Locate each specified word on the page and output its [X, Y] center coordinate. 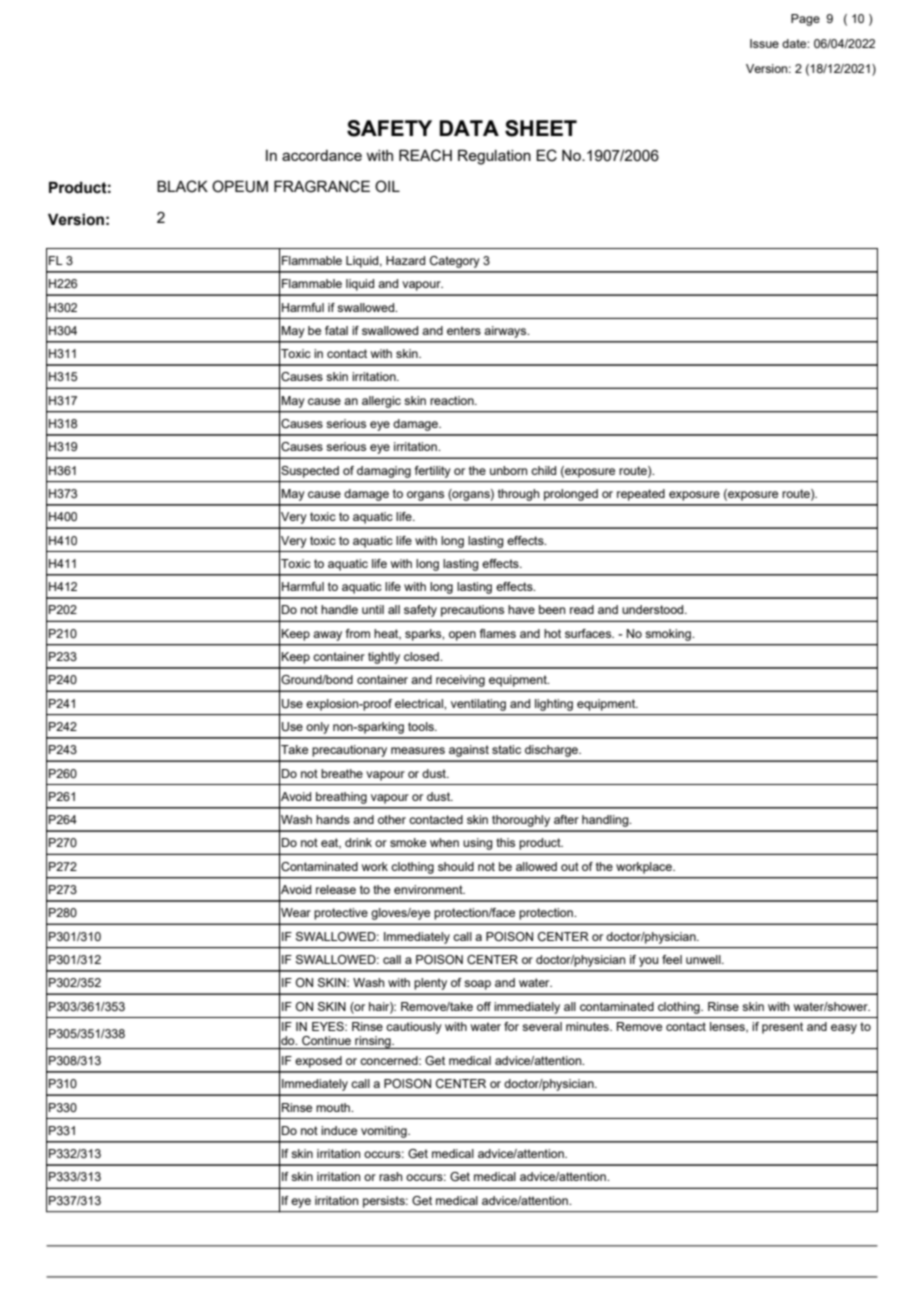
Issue [764, 43]
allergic [381, 402]
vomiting [385, 1132]
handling [606, 821]
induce [339, 1130]
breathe [342, 773]
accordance [322, 155]
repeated [641, 495]
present [782, 1028]
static [506, 749]
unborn [508, 470]
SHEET [541, 128]
